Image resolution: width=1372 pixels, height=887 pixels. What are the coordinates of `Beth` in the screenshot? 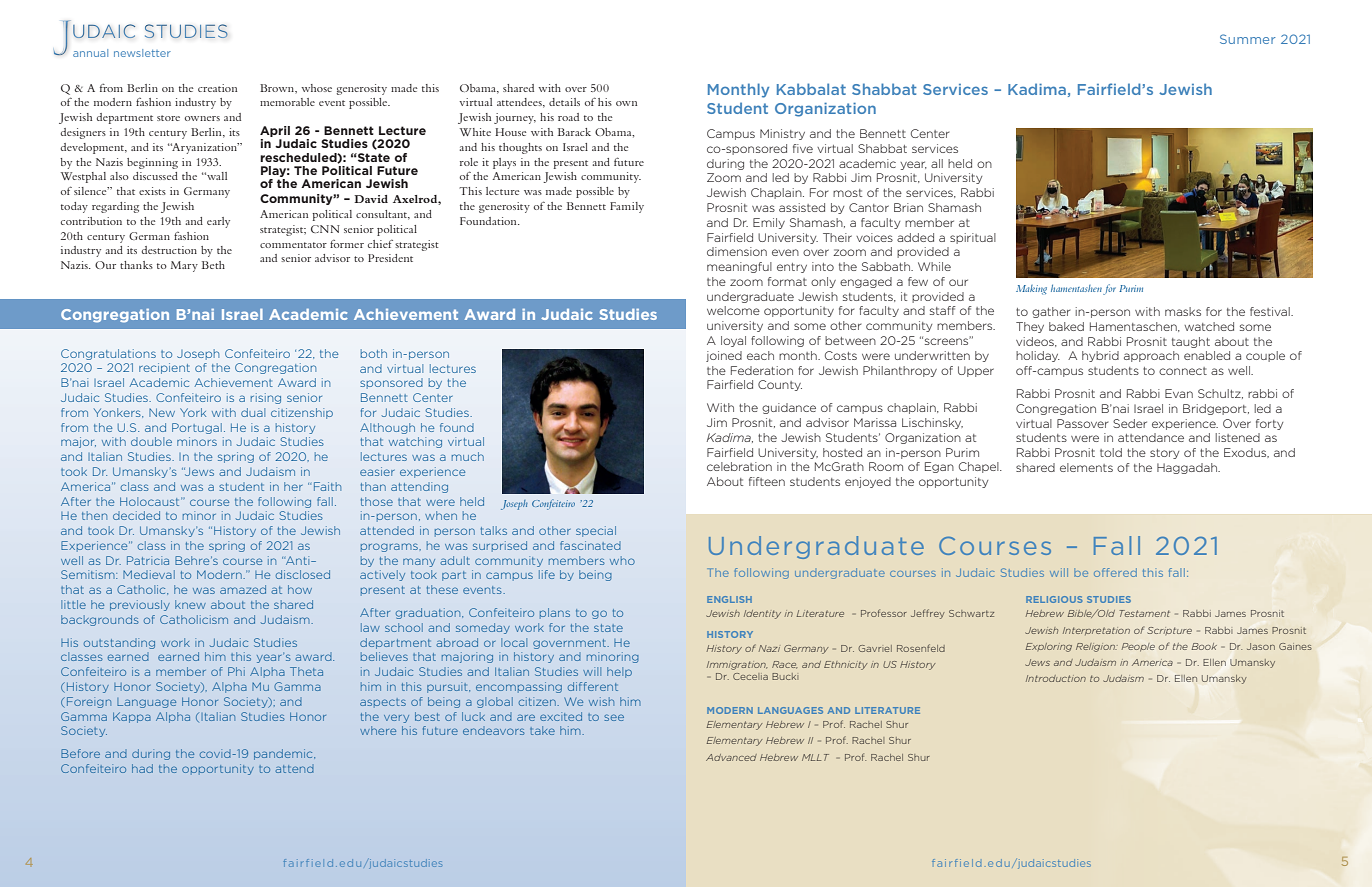 It's located at (213, 265).
